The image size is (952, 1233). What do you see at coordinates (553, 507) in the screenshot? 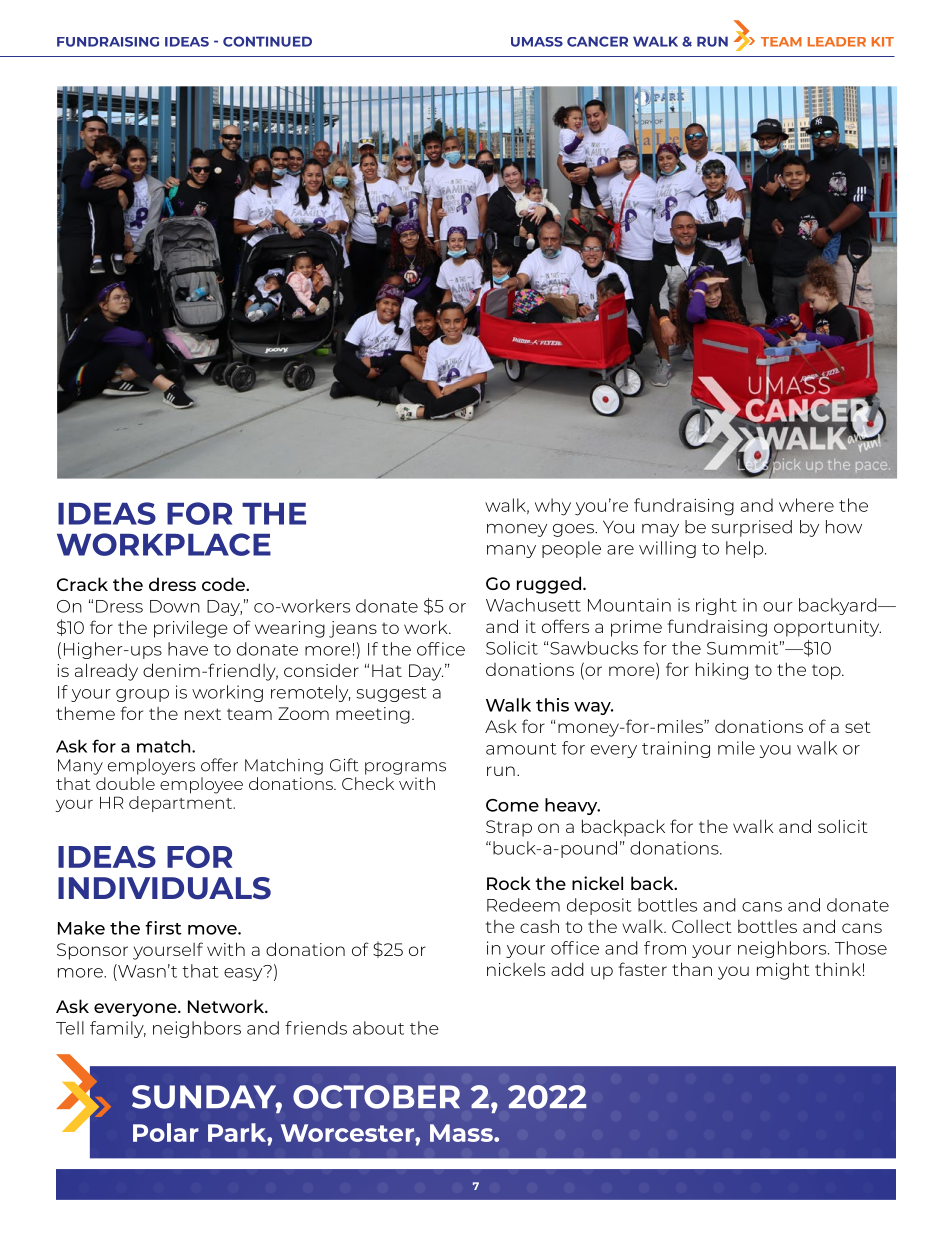
I see `why` at bounding box center [553, 507].
